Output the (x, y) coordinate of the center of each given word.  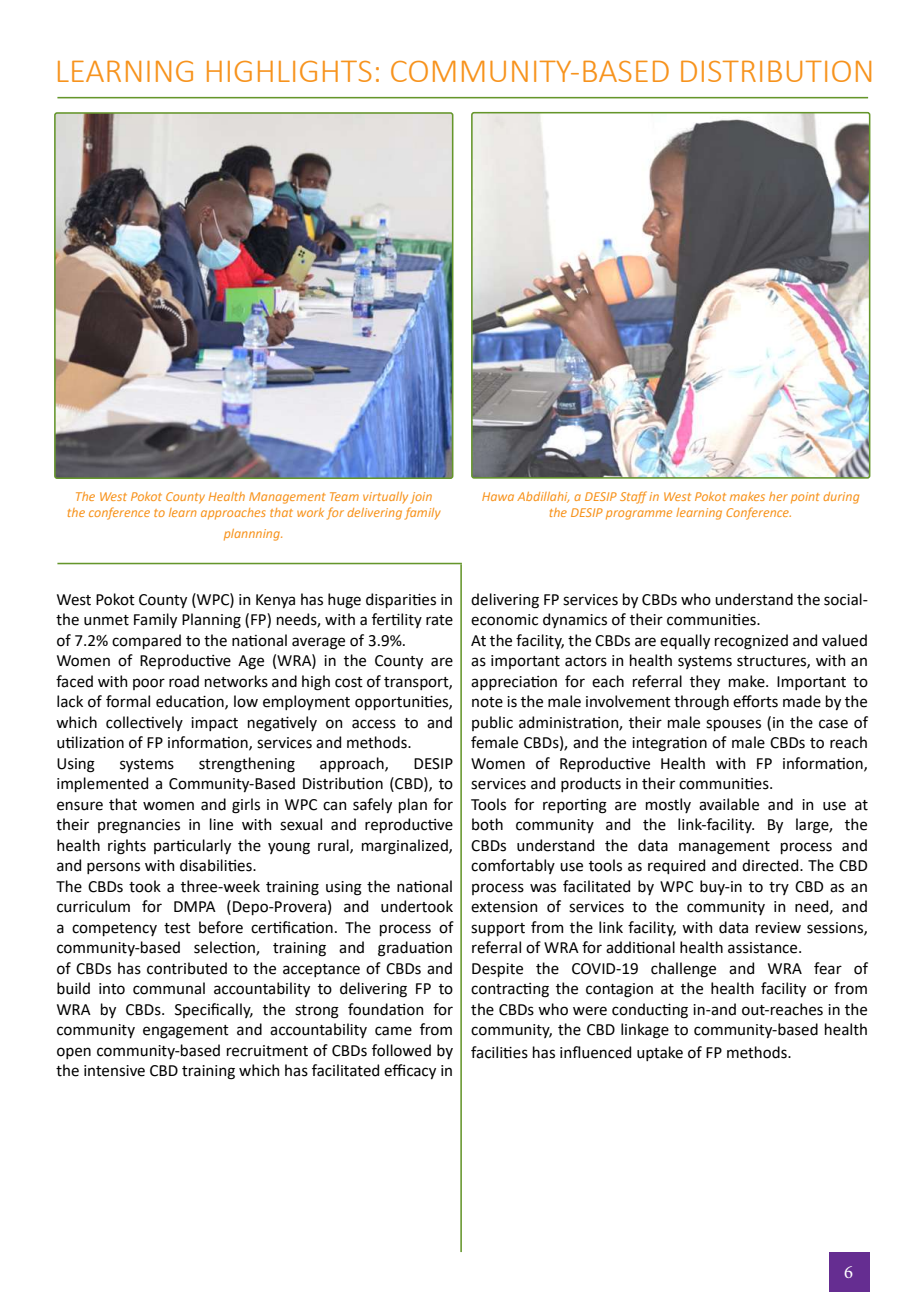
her (778, 496)
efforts (755, 701)
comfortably (513, 866)
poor (149, 684)
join (421, 498)
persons (113, 868)
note (487, 702)
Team (344, 496)
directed (771, 865)
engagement (186, 1032)
